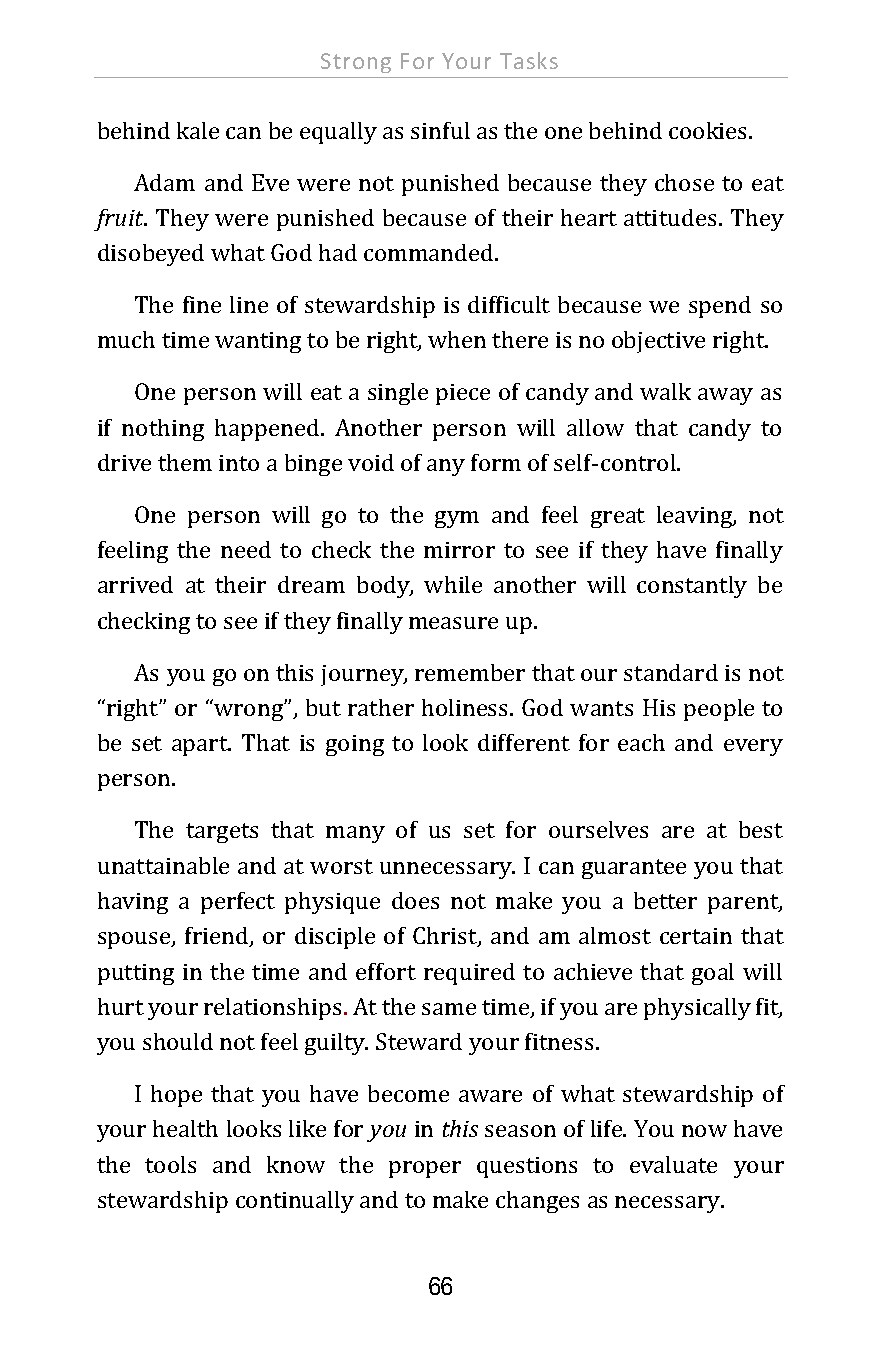 The width and height of the document is (896, 1345). Describe the element at coordinates (425, 1169) in the document. I see `proper` at that location.
